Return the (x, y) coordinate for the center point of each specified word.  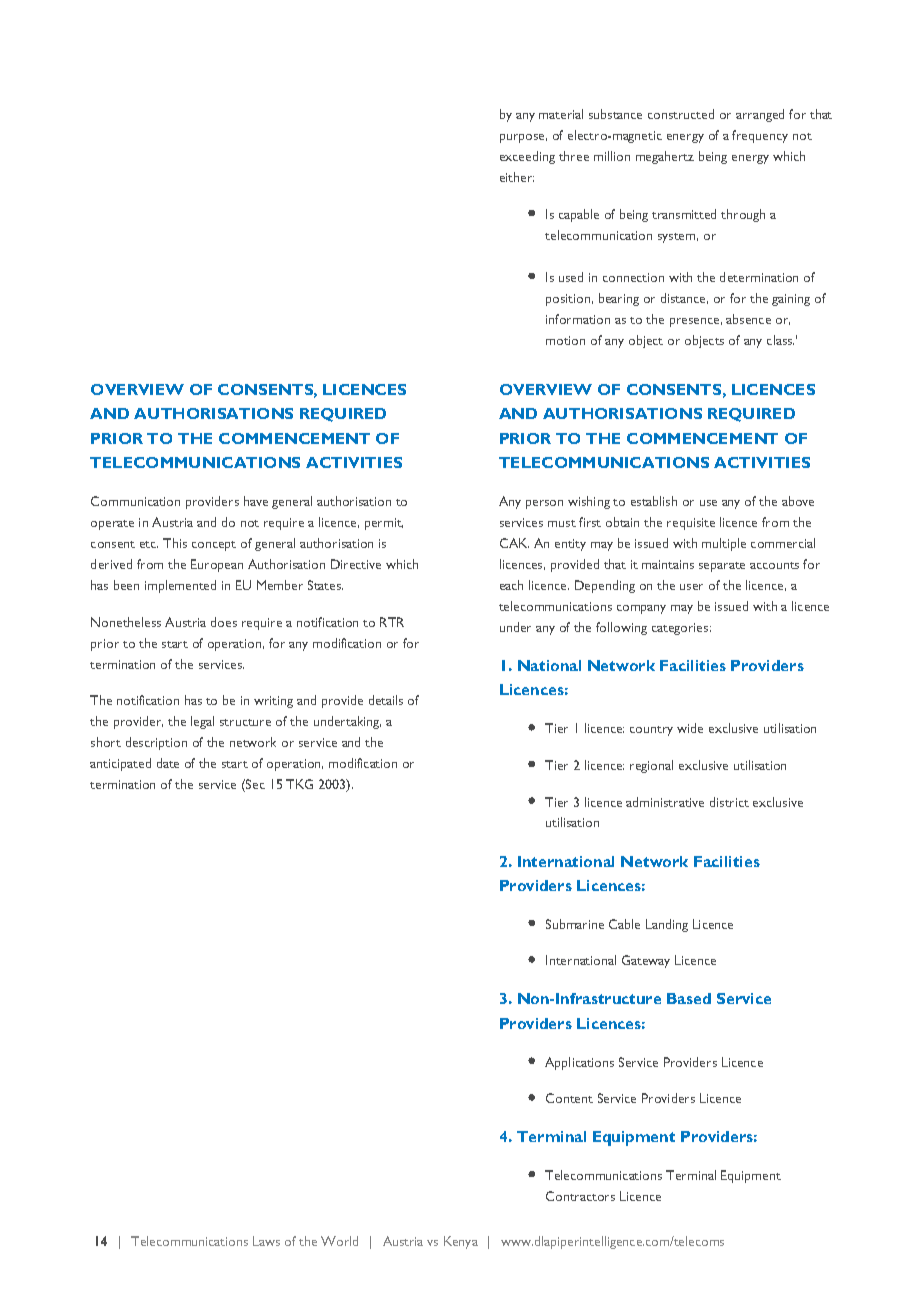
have (256, 501)
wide (690, 728)
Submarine (575, 924)
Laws (266, 1241)
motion (565, 340)
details (386, 700)
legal (202, 722)
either (517, 177)
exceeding (527, 157)
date (168, 763)
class (780, 340)
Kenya (461, 1242)
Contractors (580, 1196)
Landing (667, 925)
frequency (760, 136)
